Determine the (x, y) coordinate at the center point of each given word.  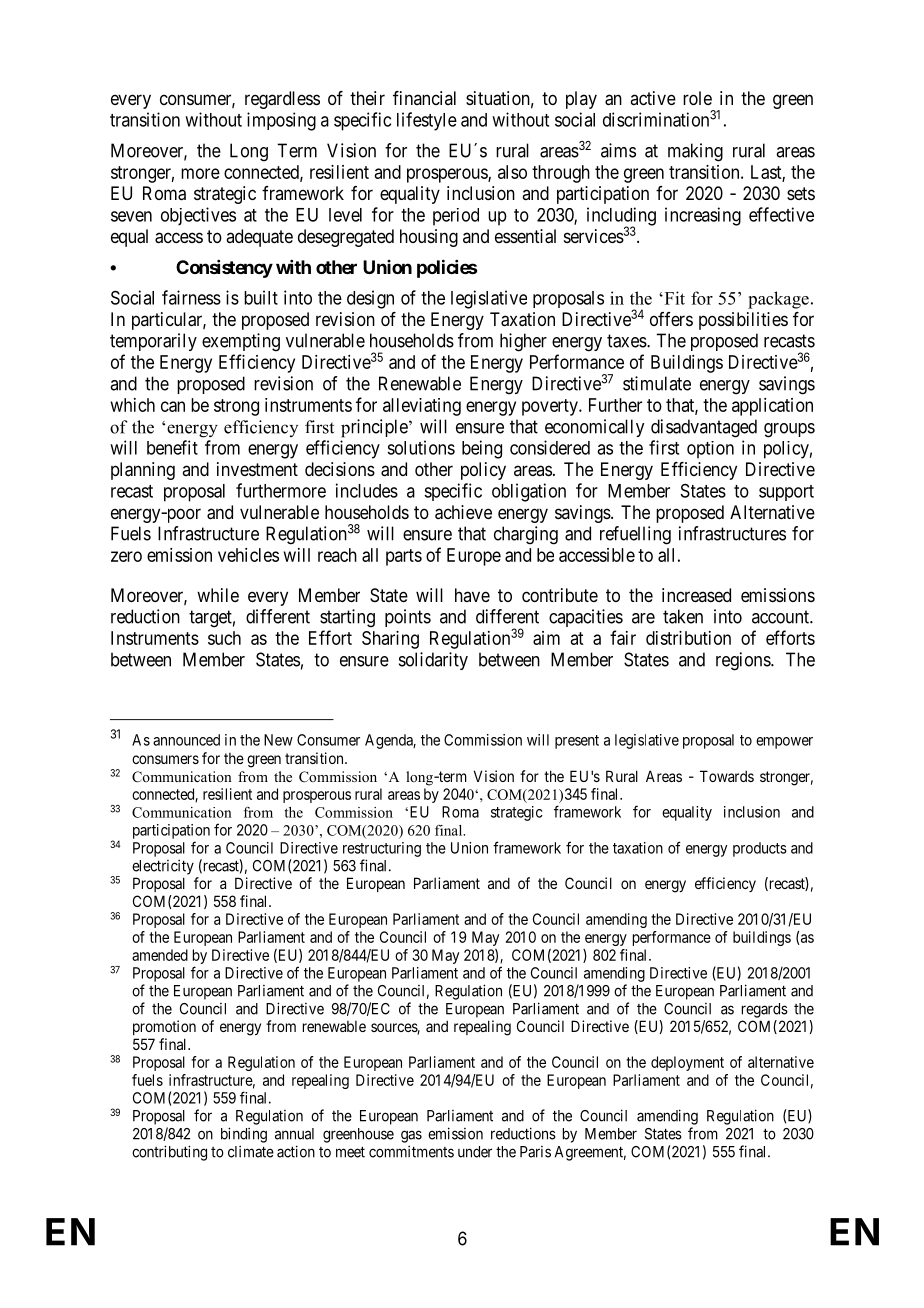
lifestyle (427, 121)
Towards (727, 776)
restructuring (382, 849)
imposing (281, 121)
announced (186, 740)
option (710, 450)
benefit (172, 447)
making (695, 152)
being (482, 449)
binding (244, 1135)
